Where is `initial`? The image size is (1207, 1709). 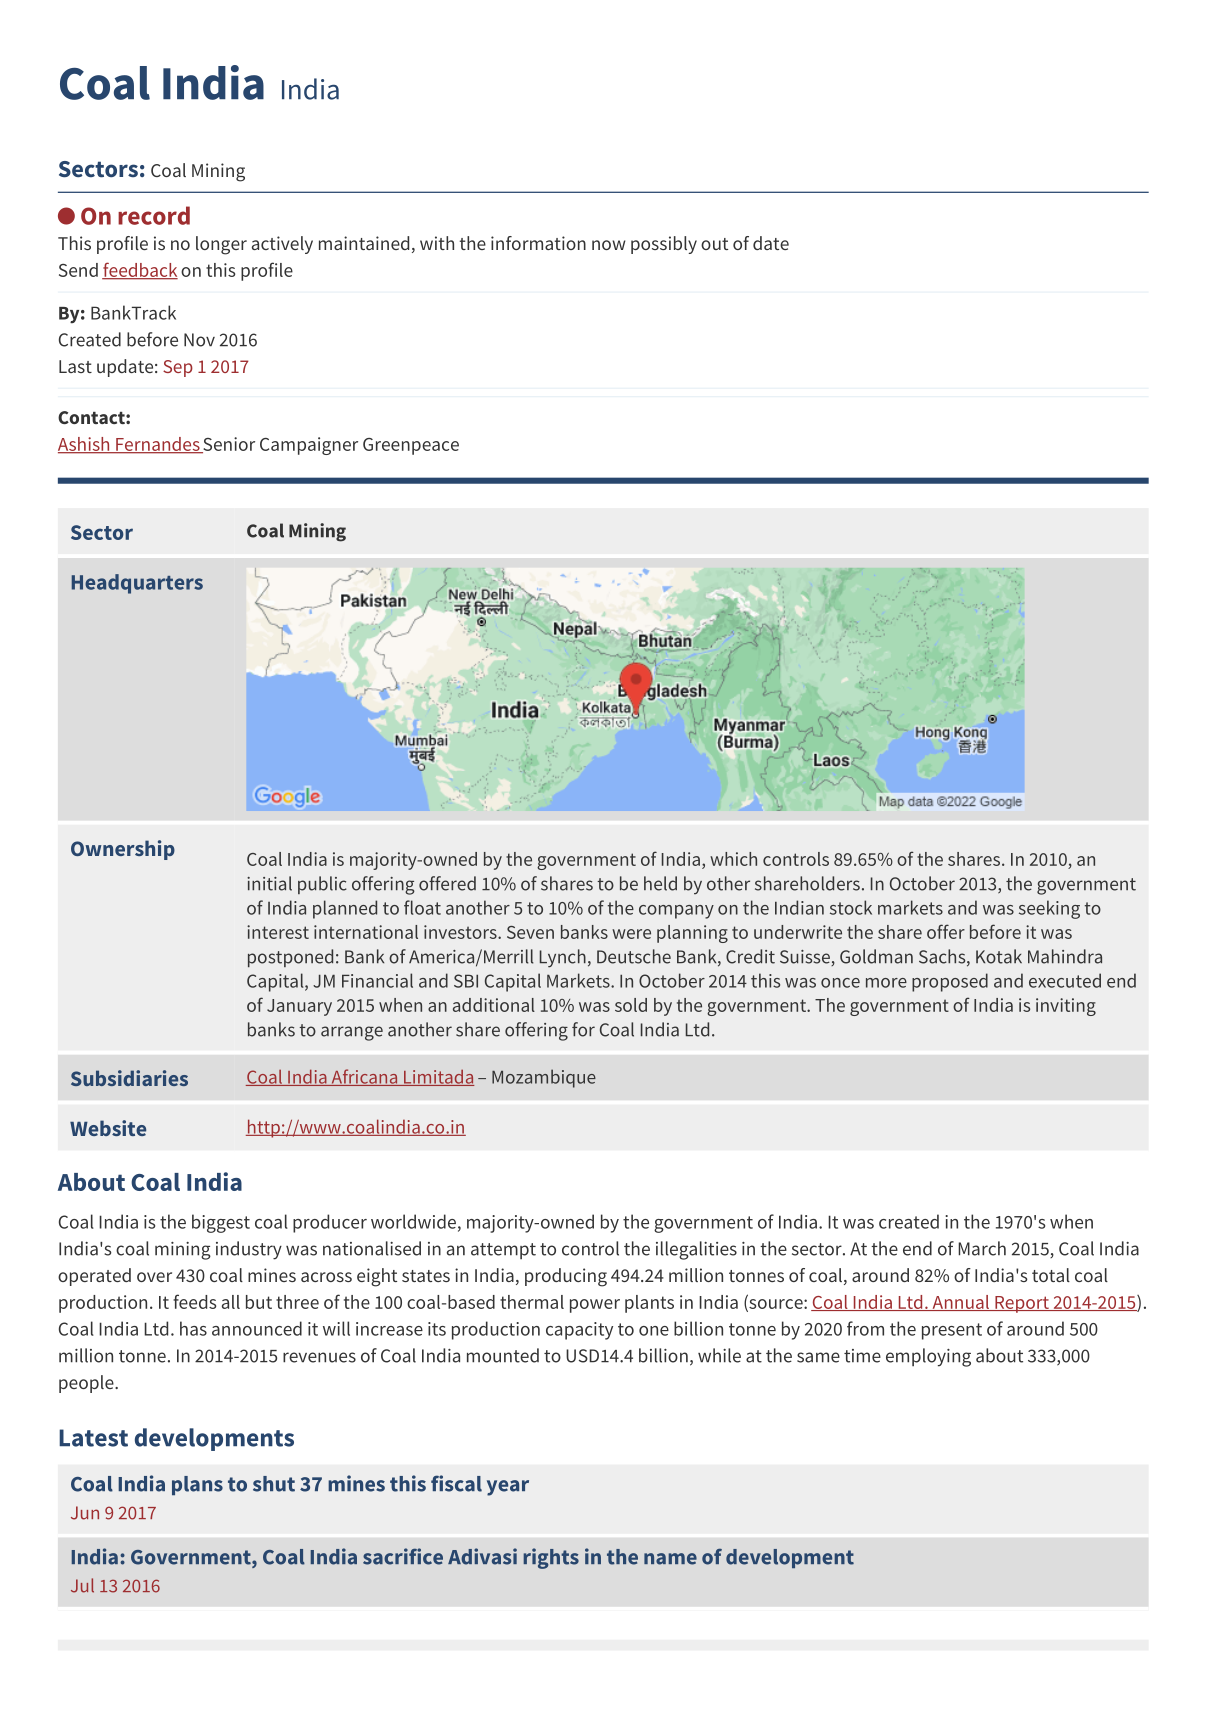
initial is located at coordinates (269, 883).
